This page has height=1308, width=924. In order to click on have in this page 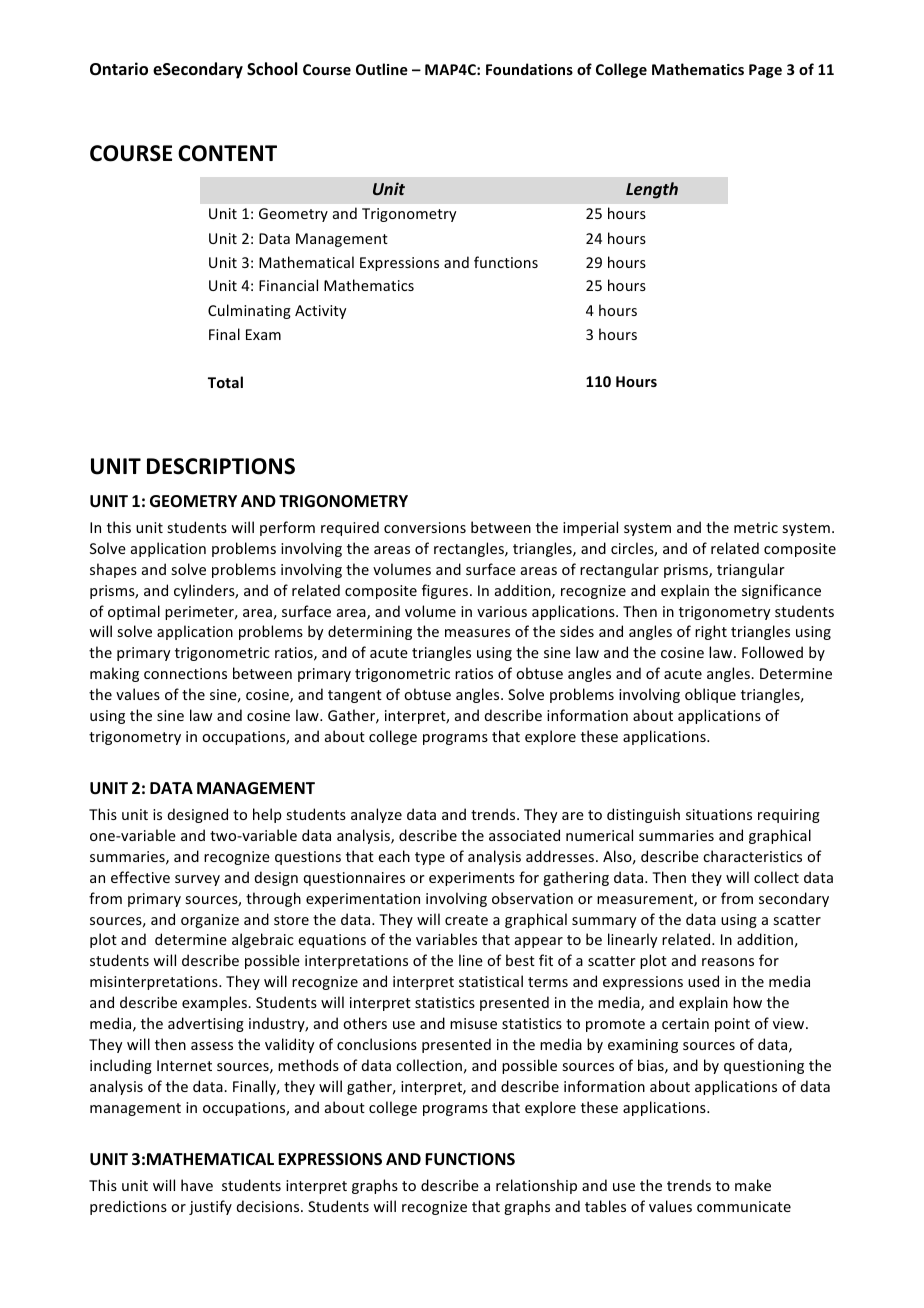, I will do `click(197, 1185)`.
